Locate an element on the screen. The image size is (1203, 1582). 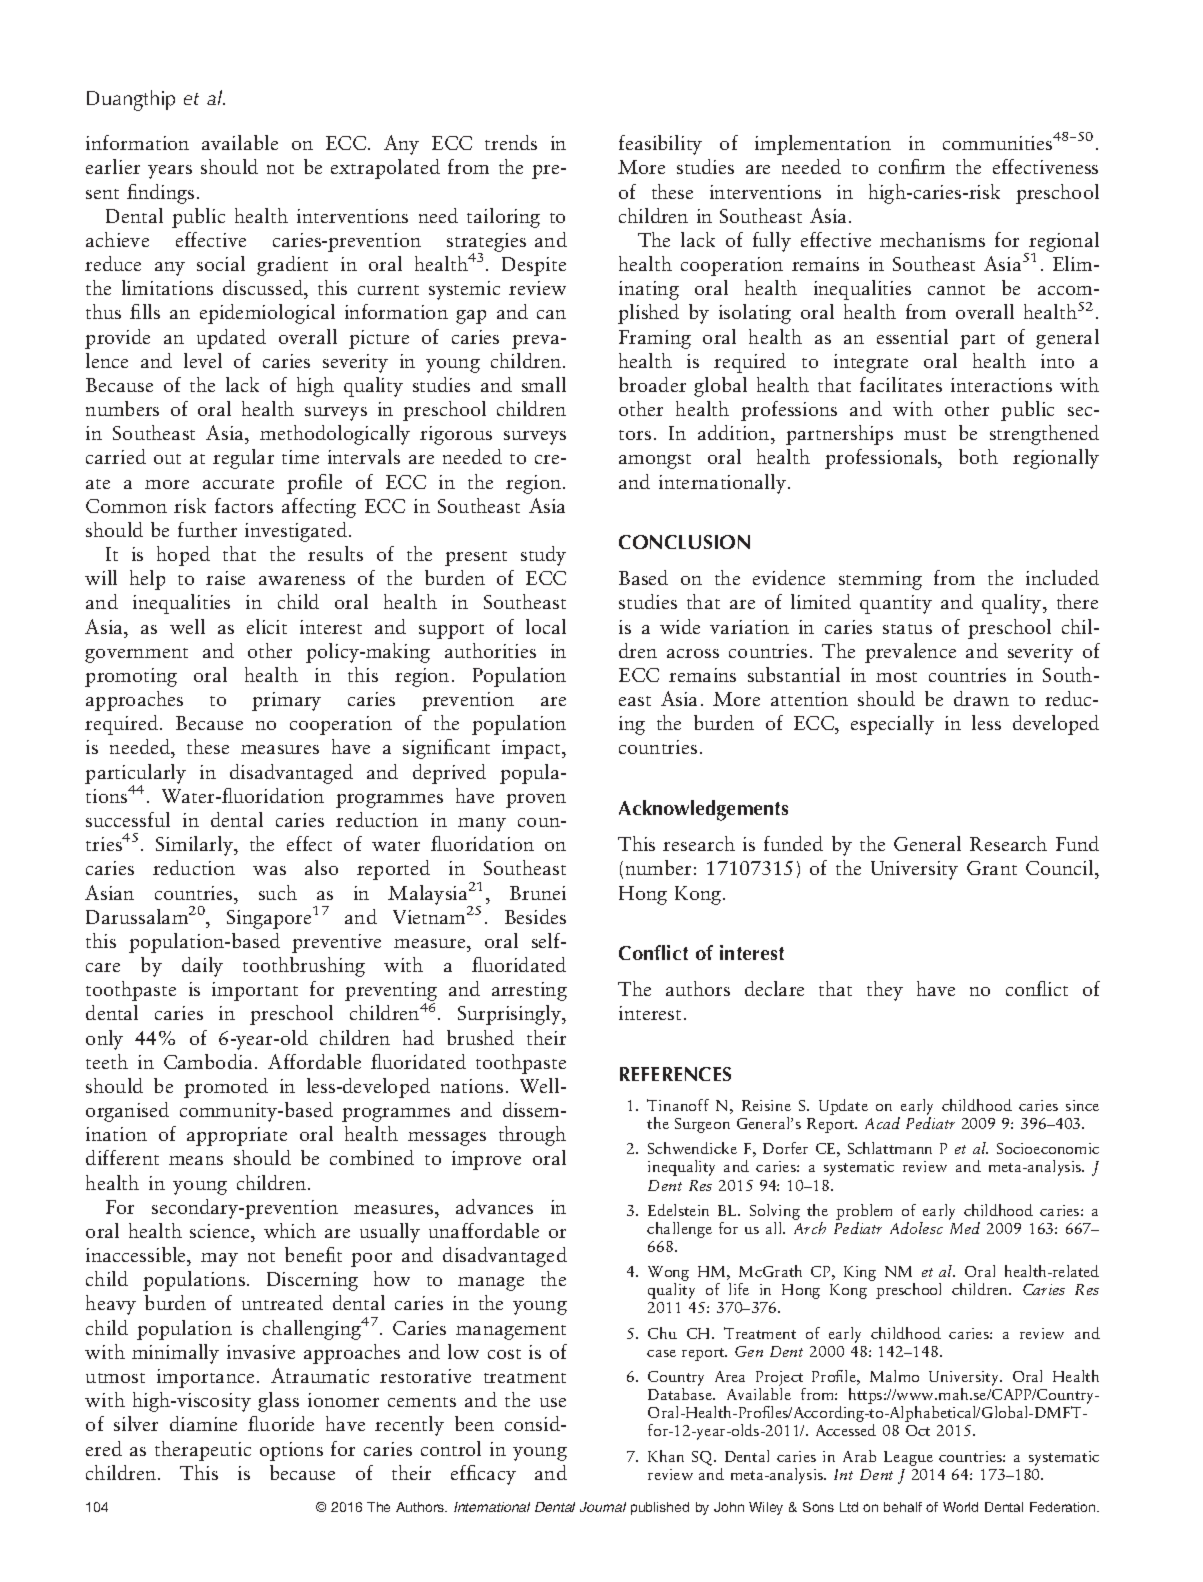
regular is located at coordinates (243, 459).
